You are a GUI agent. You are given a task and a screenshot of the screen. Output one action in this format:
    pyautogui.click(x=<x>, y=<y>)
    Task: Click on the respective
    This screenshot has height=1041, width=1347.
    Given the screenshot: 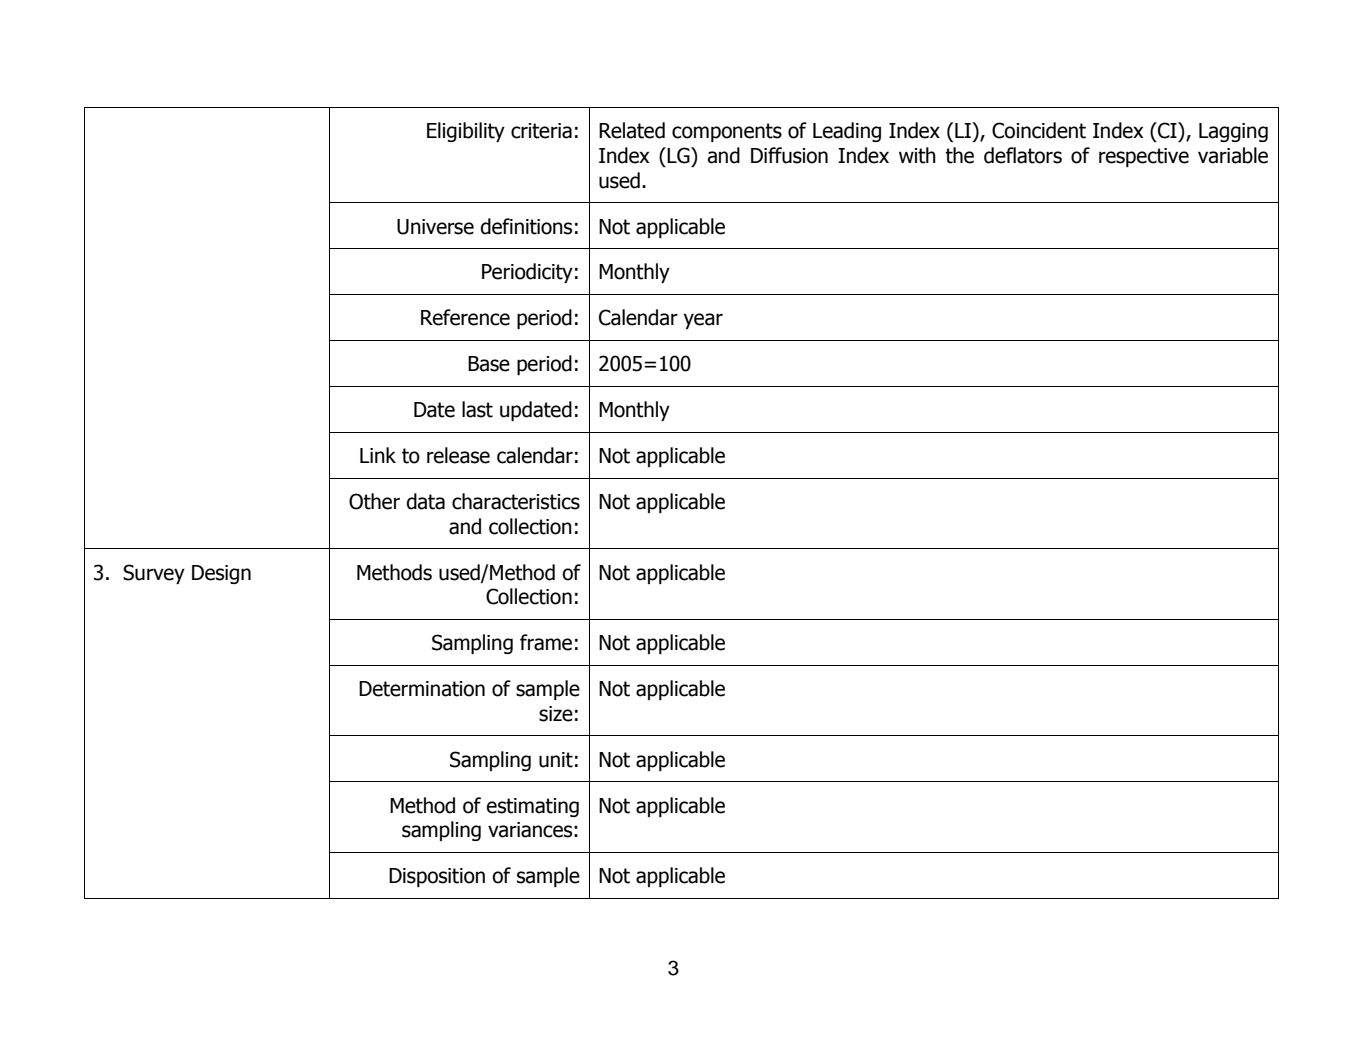 What is the action you would take?
    pyautogui.click(x=1144, y=157)
